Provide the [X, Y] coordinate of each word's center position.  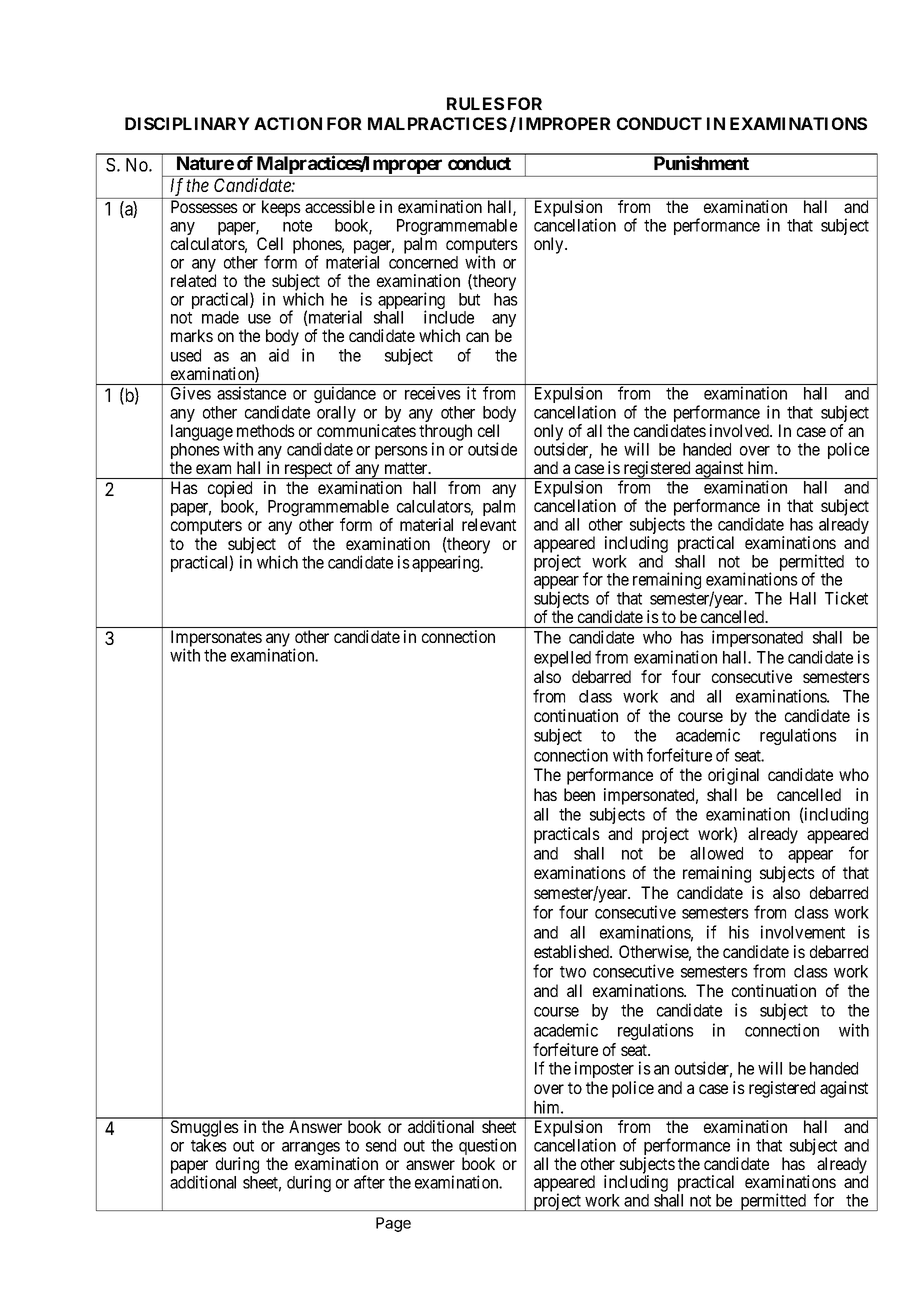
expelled [562, 659]
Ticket [846, 598]
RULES [475, 103]
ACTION [288, 123]
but [469, 299]
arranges [311, 1150]
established [573, 951]
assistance [251, 393]
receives [433, 393]
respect [308, 470]
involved [741, 430]
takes [209, 1145]
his [739, 932]
